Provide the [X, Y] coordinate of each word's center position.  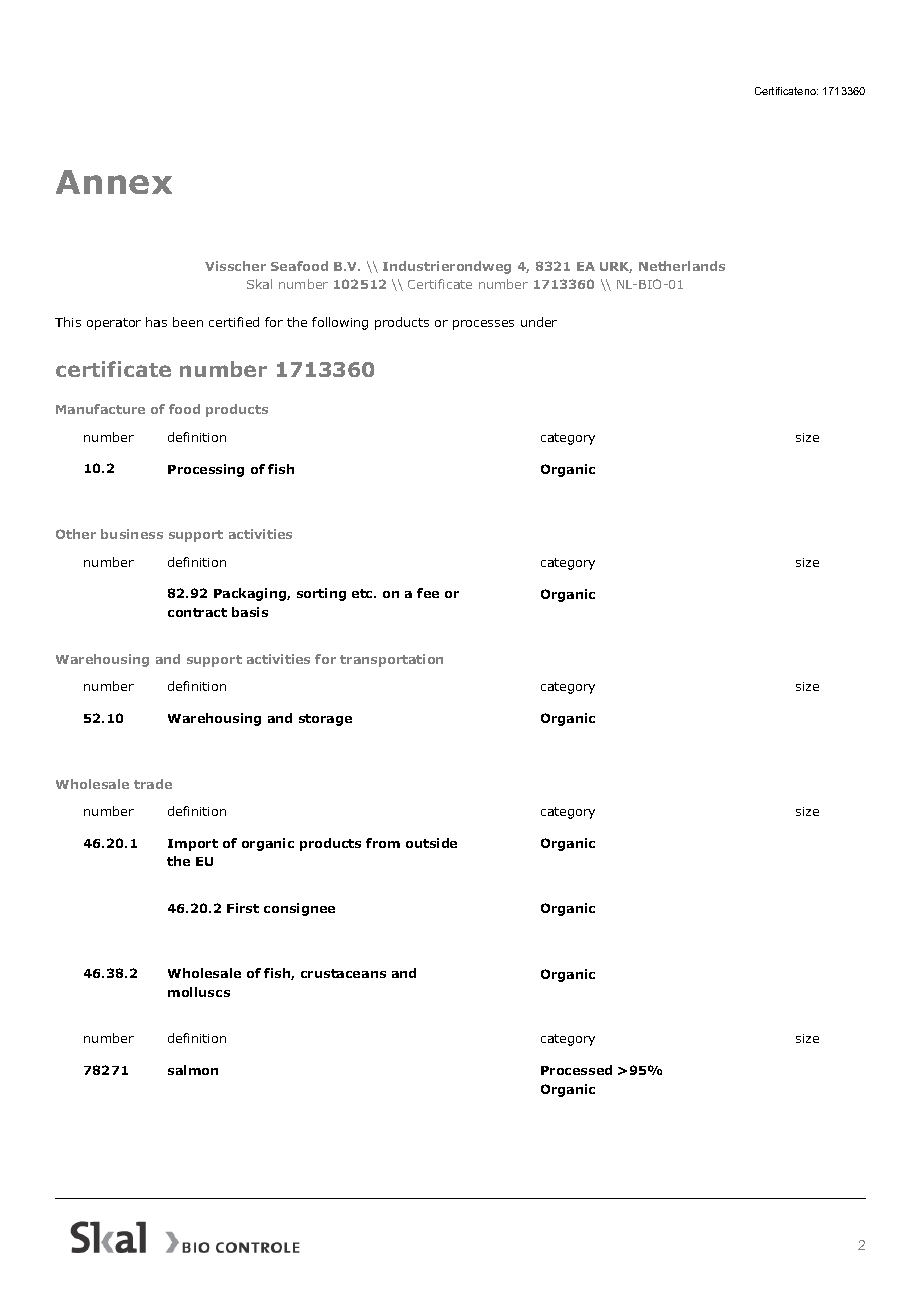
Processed [576, 1070]
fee [428, 593]
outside [431, 843]
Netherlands [682, 266]
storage [325, 720]
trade [153, 784]
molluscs [199, 992]
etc [364, 593]
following [340, 323]
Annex [114, 182]
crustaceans [343, 973]
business [132, 534]
